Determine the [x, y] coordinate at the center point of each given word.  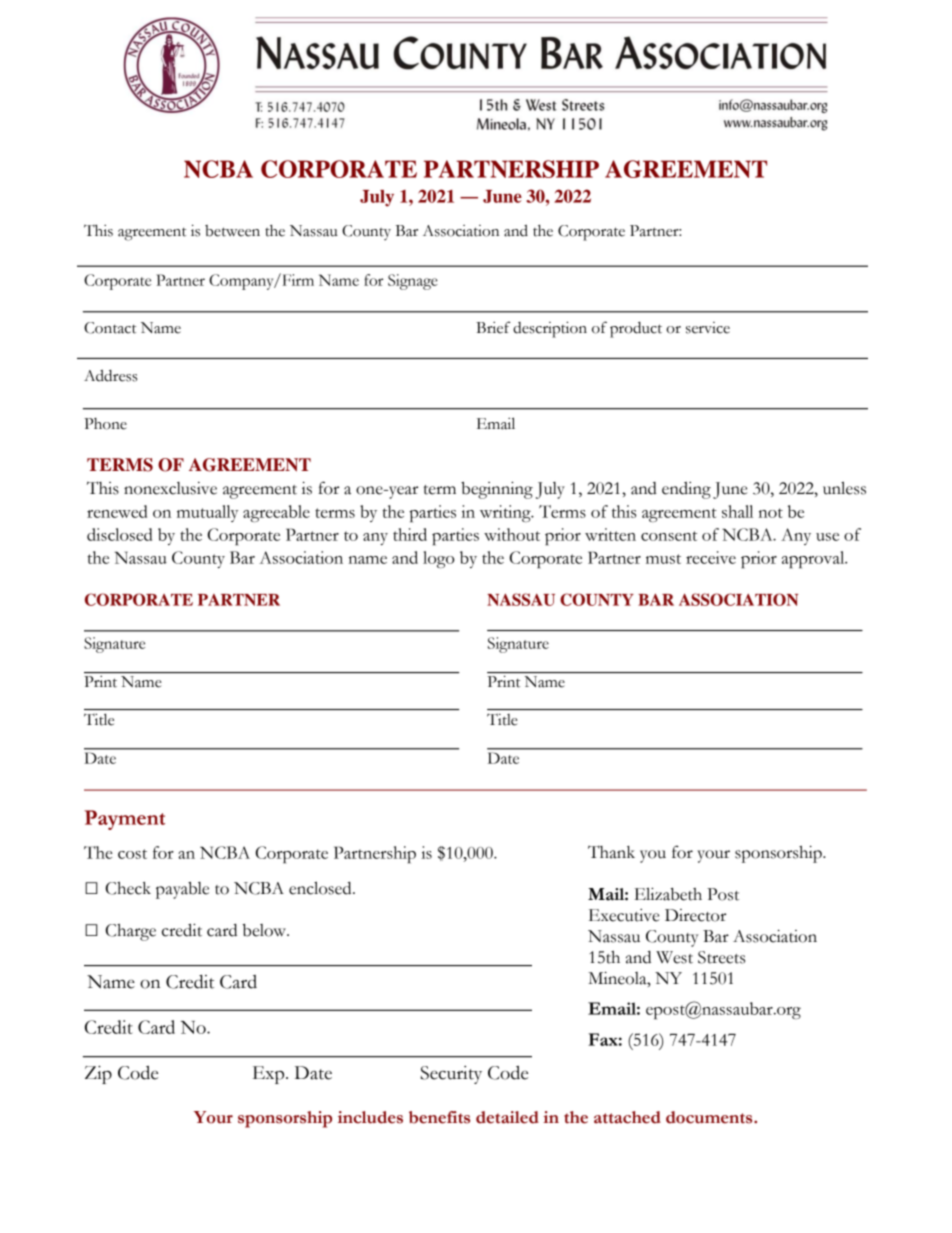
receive [711, 557]
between [232, 231]
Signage [413, 282]
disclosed [119, 534]
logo [438, 559]
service [708, 328]
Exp [270, 1075]
